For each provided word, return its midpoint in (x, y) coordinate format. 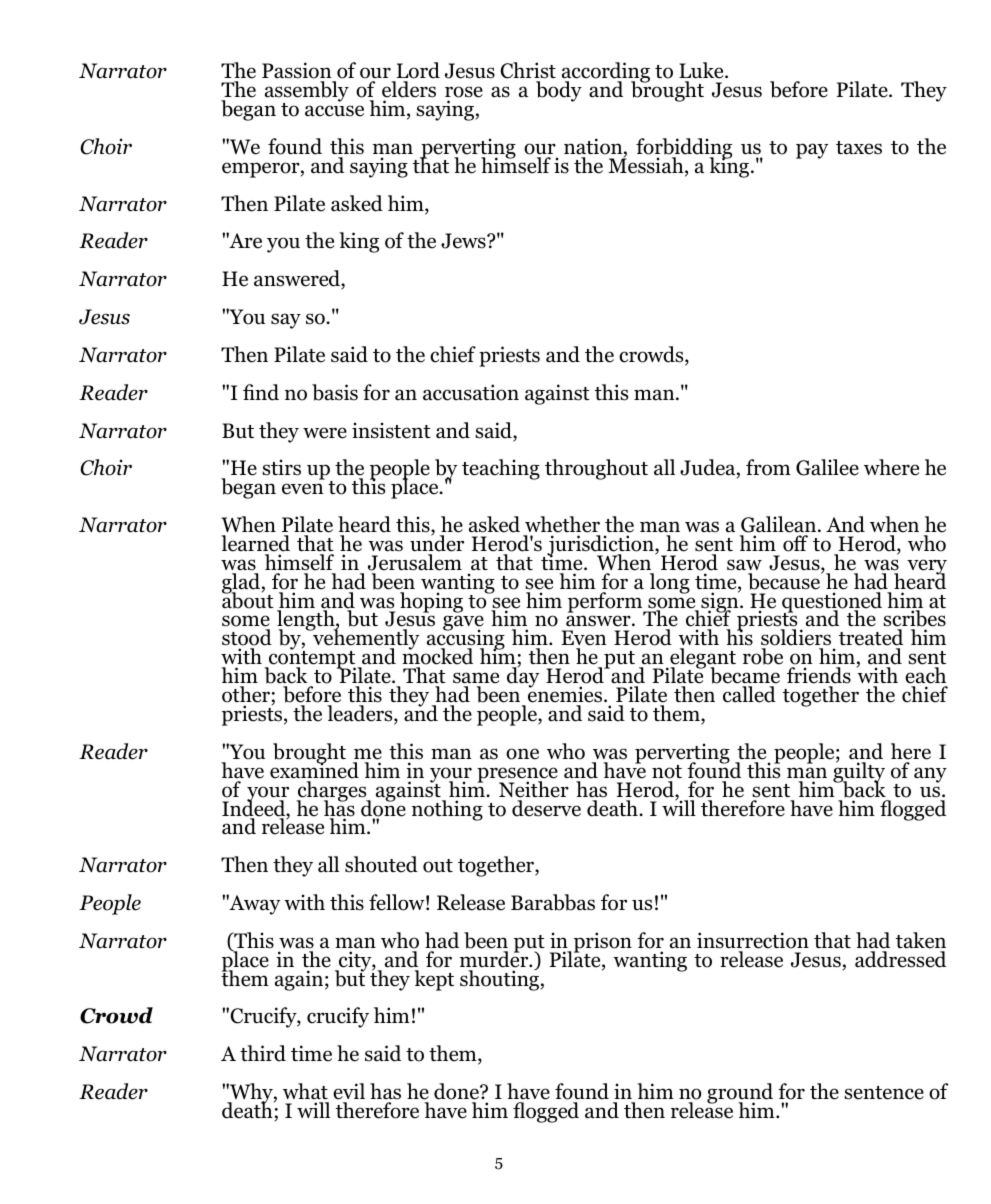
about (248, 599)
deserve (546, 808)
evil (349, 1091)
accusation (471, 392)
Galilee (827, 467)
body (559, 91)
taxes (859, 148)
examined (314, 769)
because (785, 581)
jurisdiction (601, 546)
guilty (859, 772)
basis (335, 392)
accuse (334, 111)
